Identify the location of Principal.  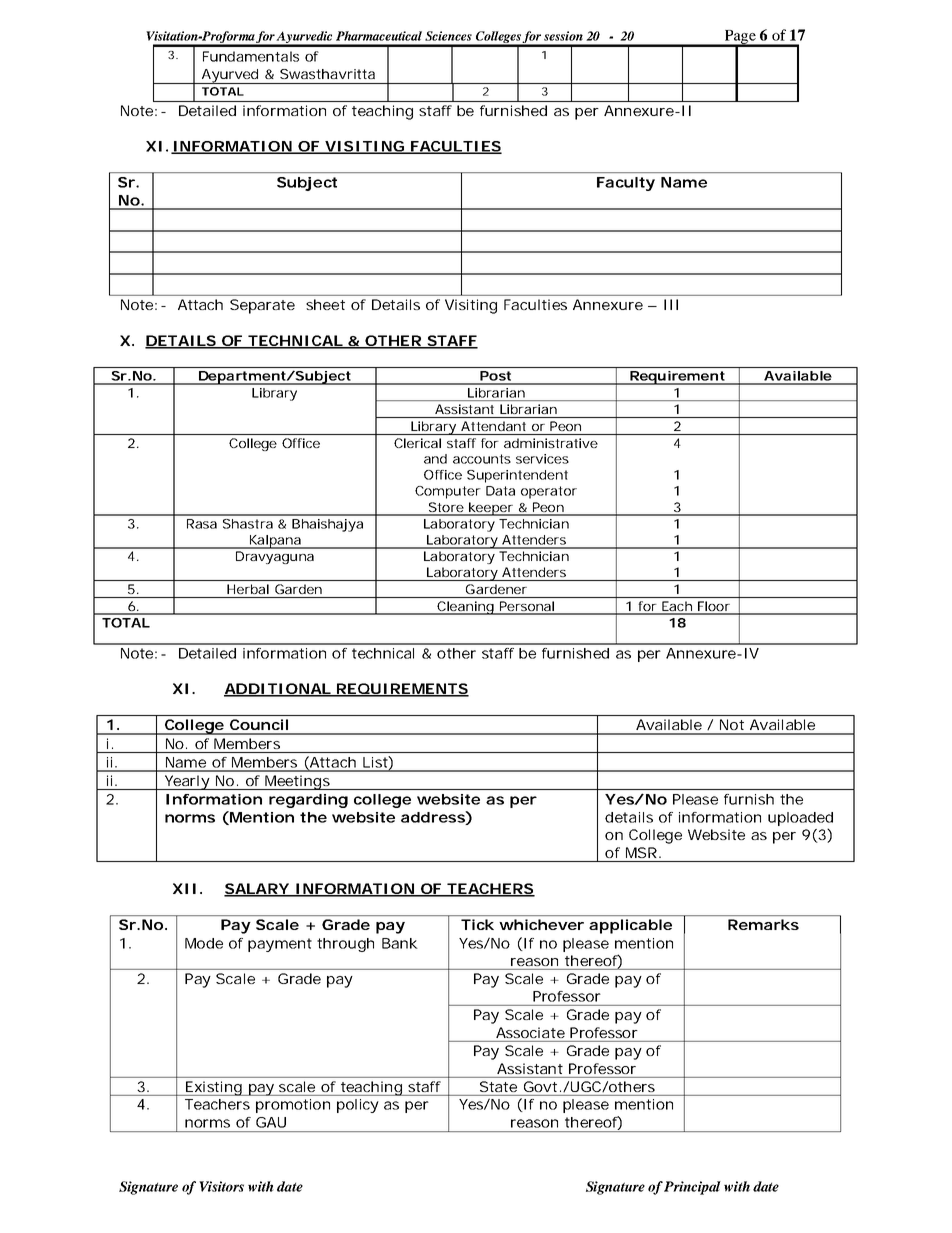
(692, 1188).
